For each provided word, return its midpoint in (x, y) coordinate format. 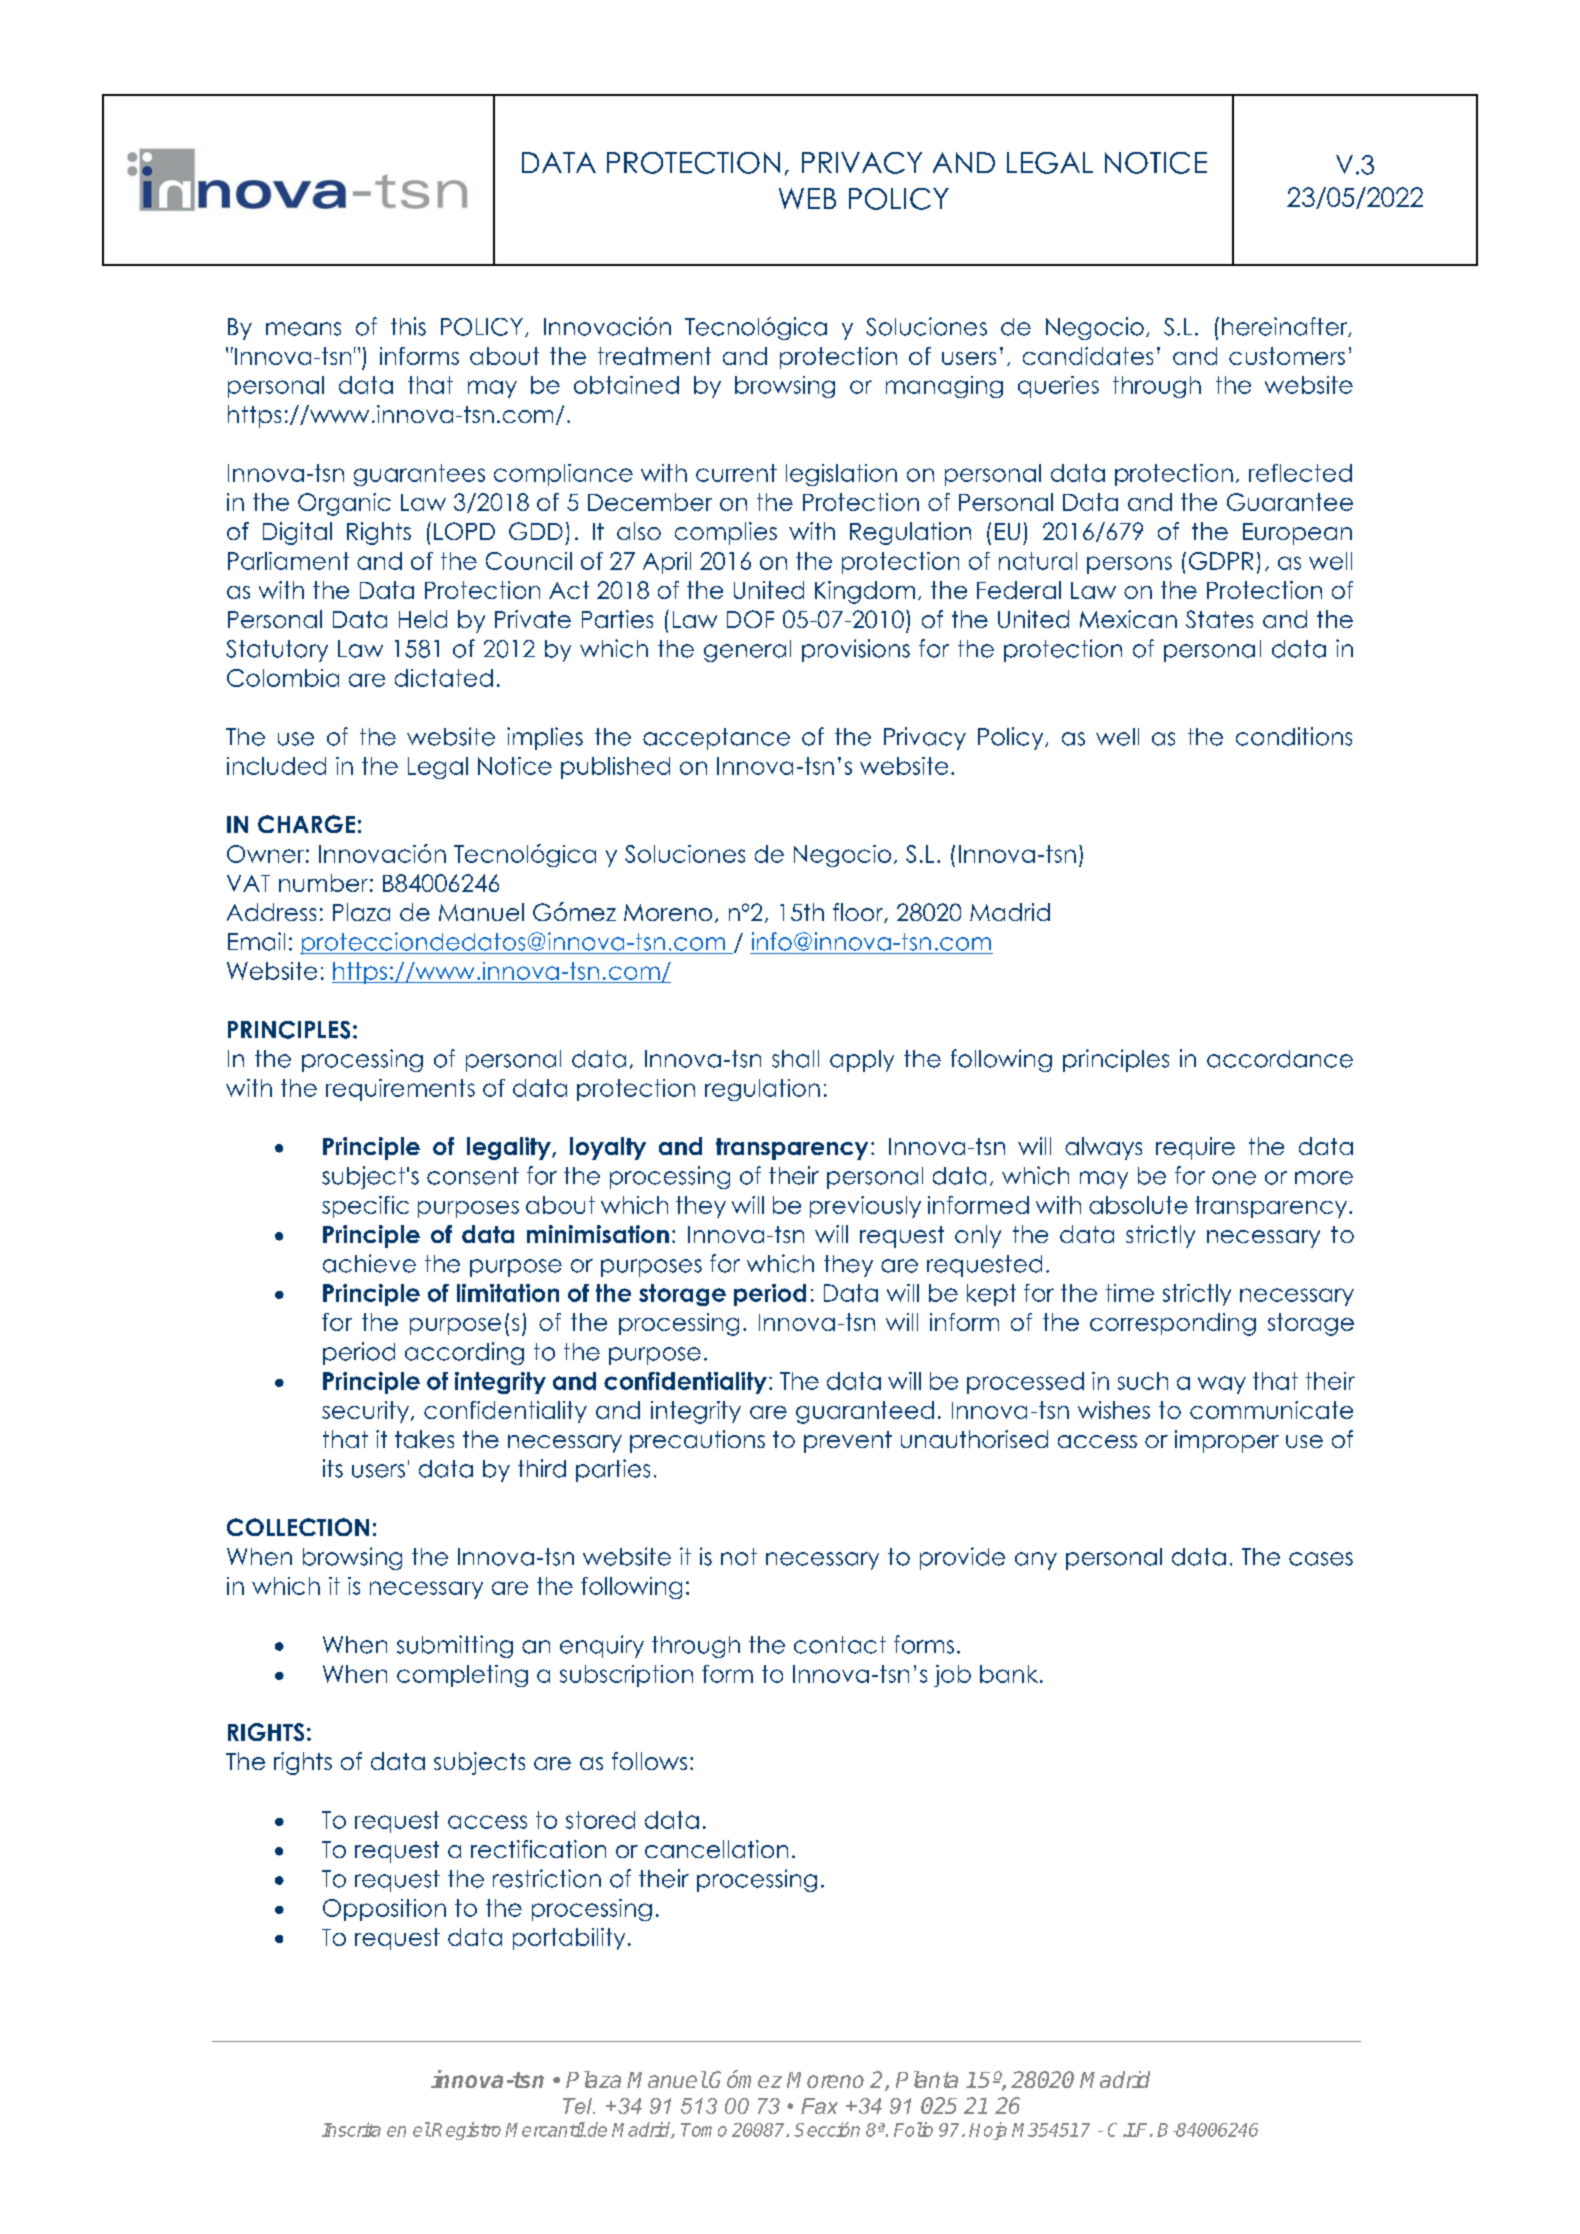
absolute (1138, 1205)
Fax (819, 2106)
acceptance (716, 739)
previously (865, 1207)
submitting (455, 1646)
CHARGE (306, 824)
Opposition (384, 1910)
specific (365, 1207)
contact (840, 1645)
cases (1321, 1559)
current (736, 473)
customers (1287, 356)
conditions (1294, 736)
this (408, 326)
